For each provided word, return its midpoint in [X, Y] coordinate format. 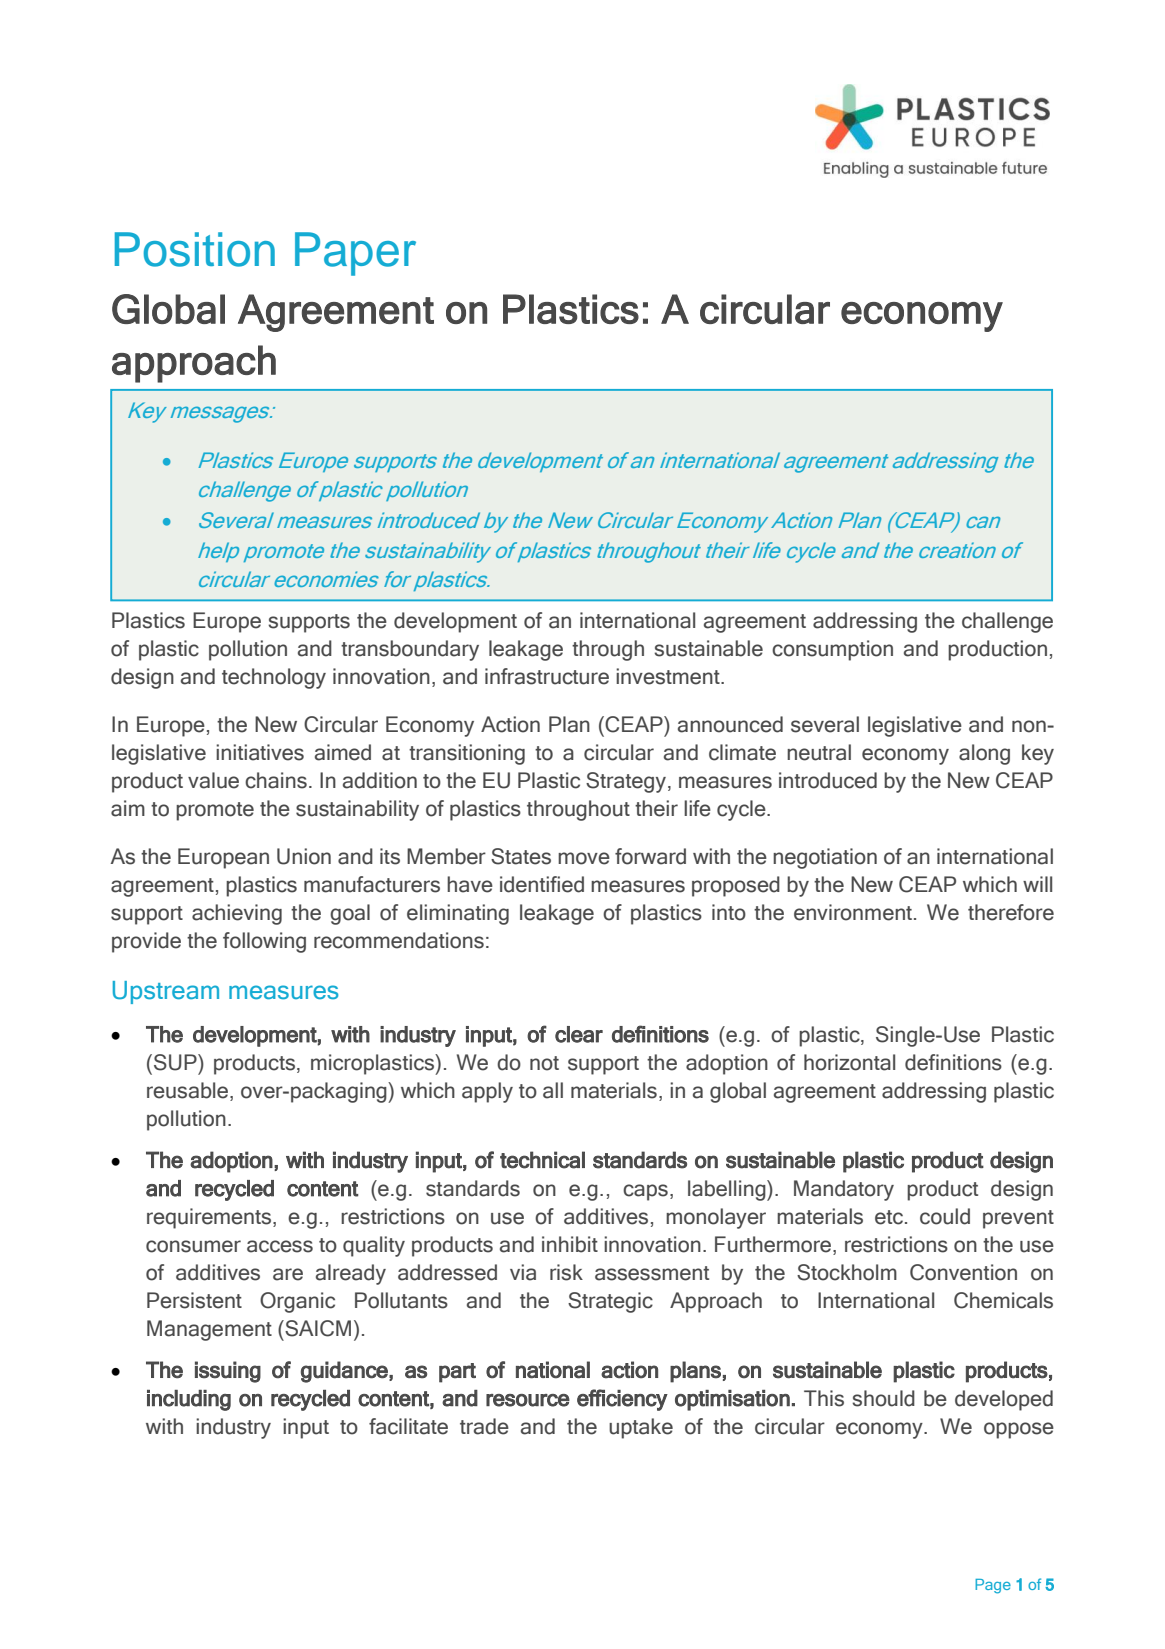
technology [274, 678]
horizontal [849, 1062]
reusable [189, 1091]
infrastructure [547, 676]
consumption [832, 650]
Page [993, 1586]
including [189, 1400]
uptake [641, 1428]
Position [195, 249]
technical [542, 1160]
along [984, 754]
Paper [355, 254]
